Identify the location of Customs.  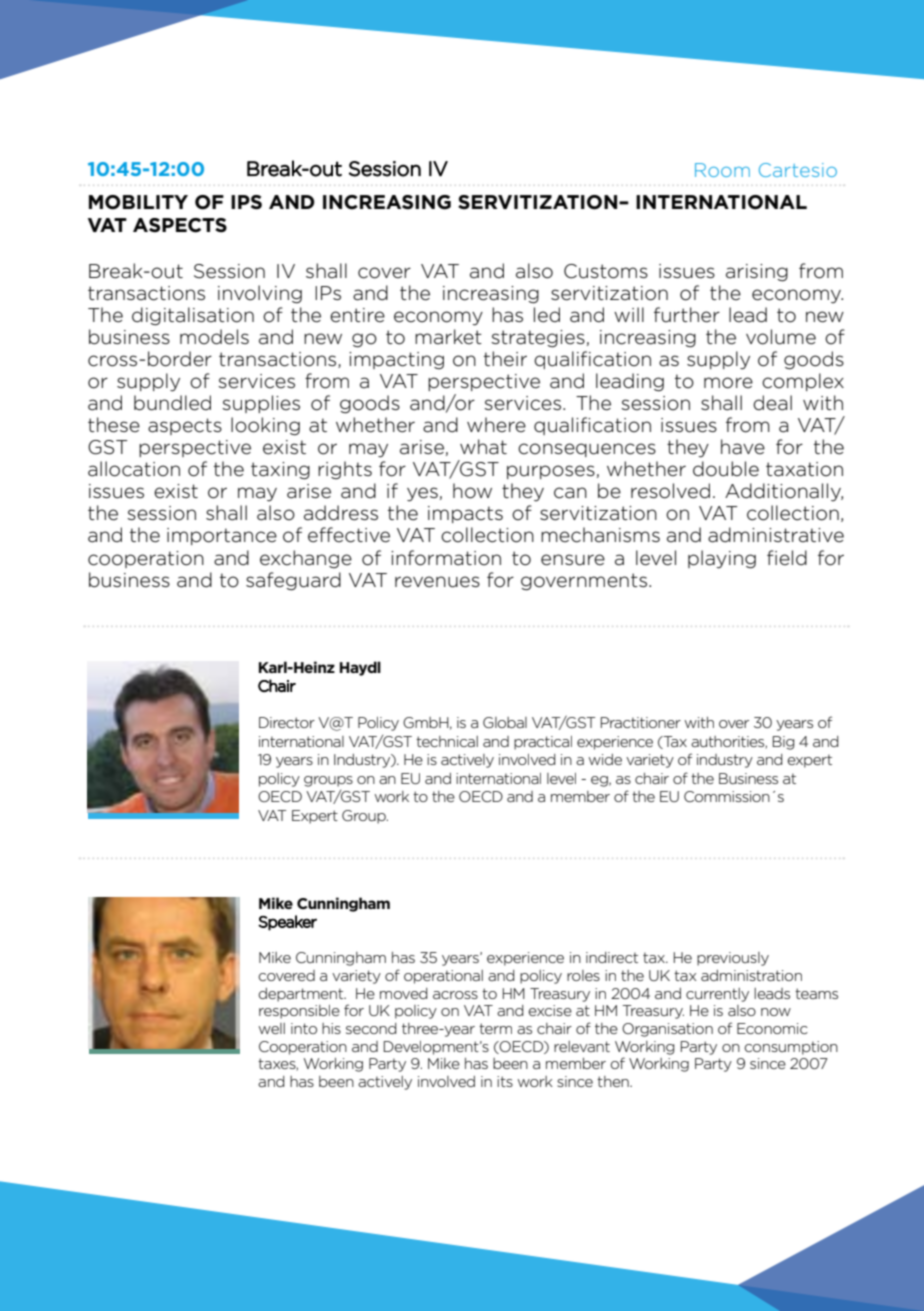
(606, 271).
